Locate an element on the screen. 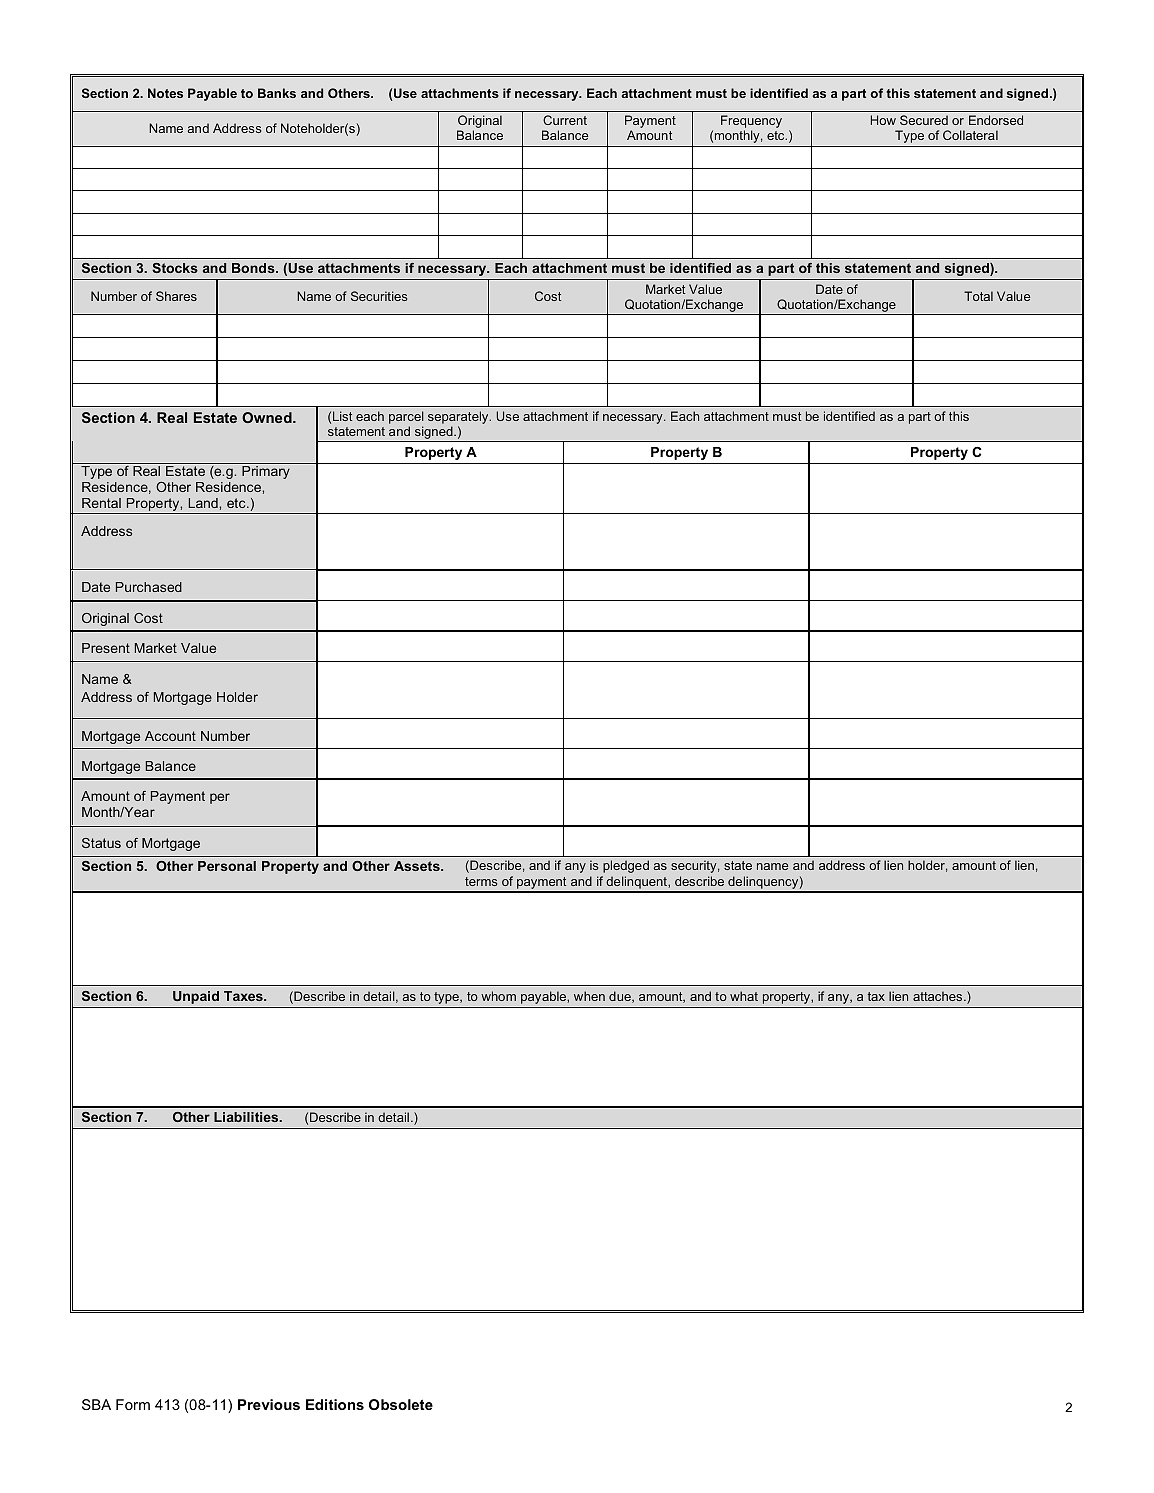 The width and height of the screenshot is (1154, 1493). Notes is located at coordinates (165, 93).
